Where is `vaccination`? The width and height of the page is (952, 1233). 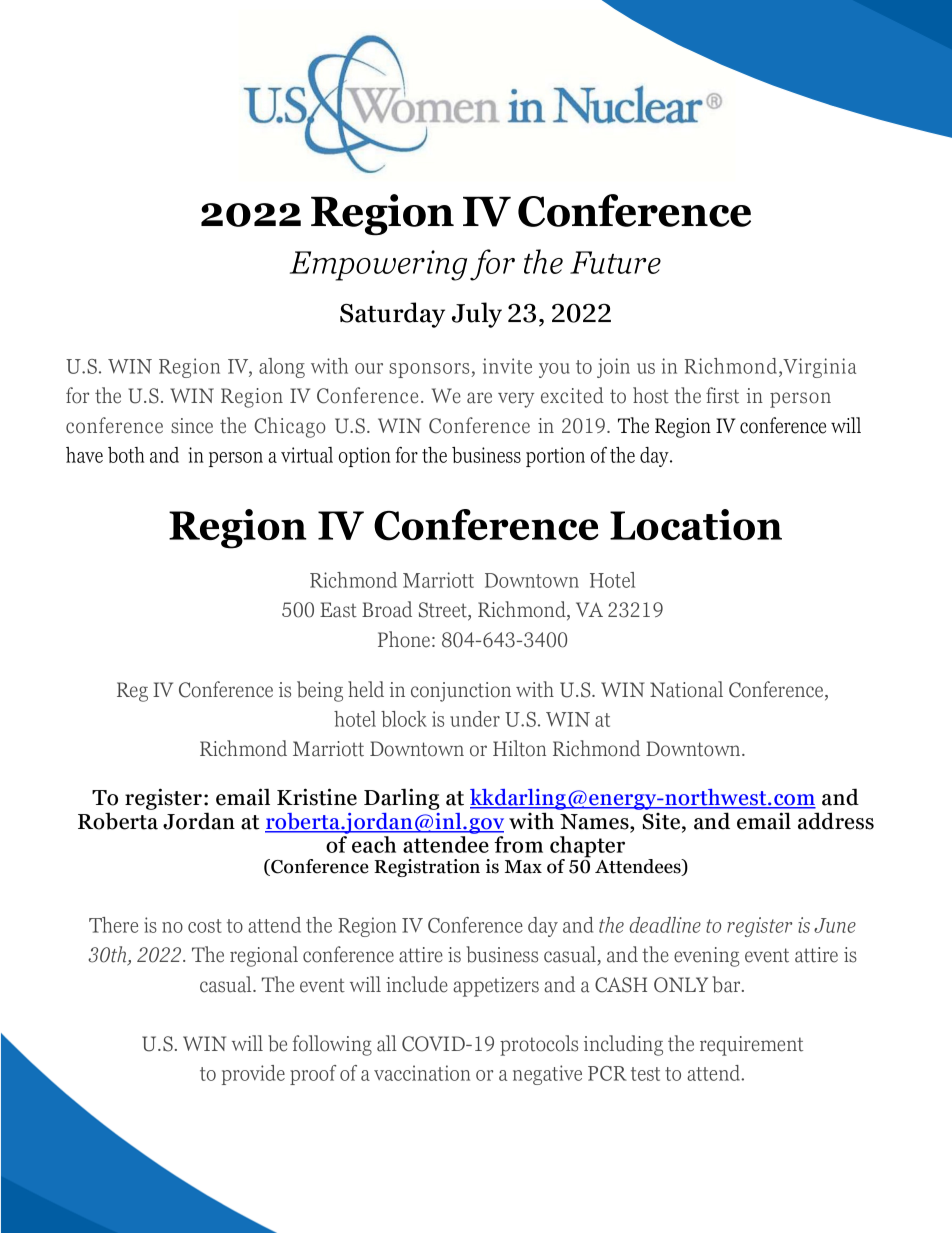
vaccination is located at coordinates (422, 1073).
